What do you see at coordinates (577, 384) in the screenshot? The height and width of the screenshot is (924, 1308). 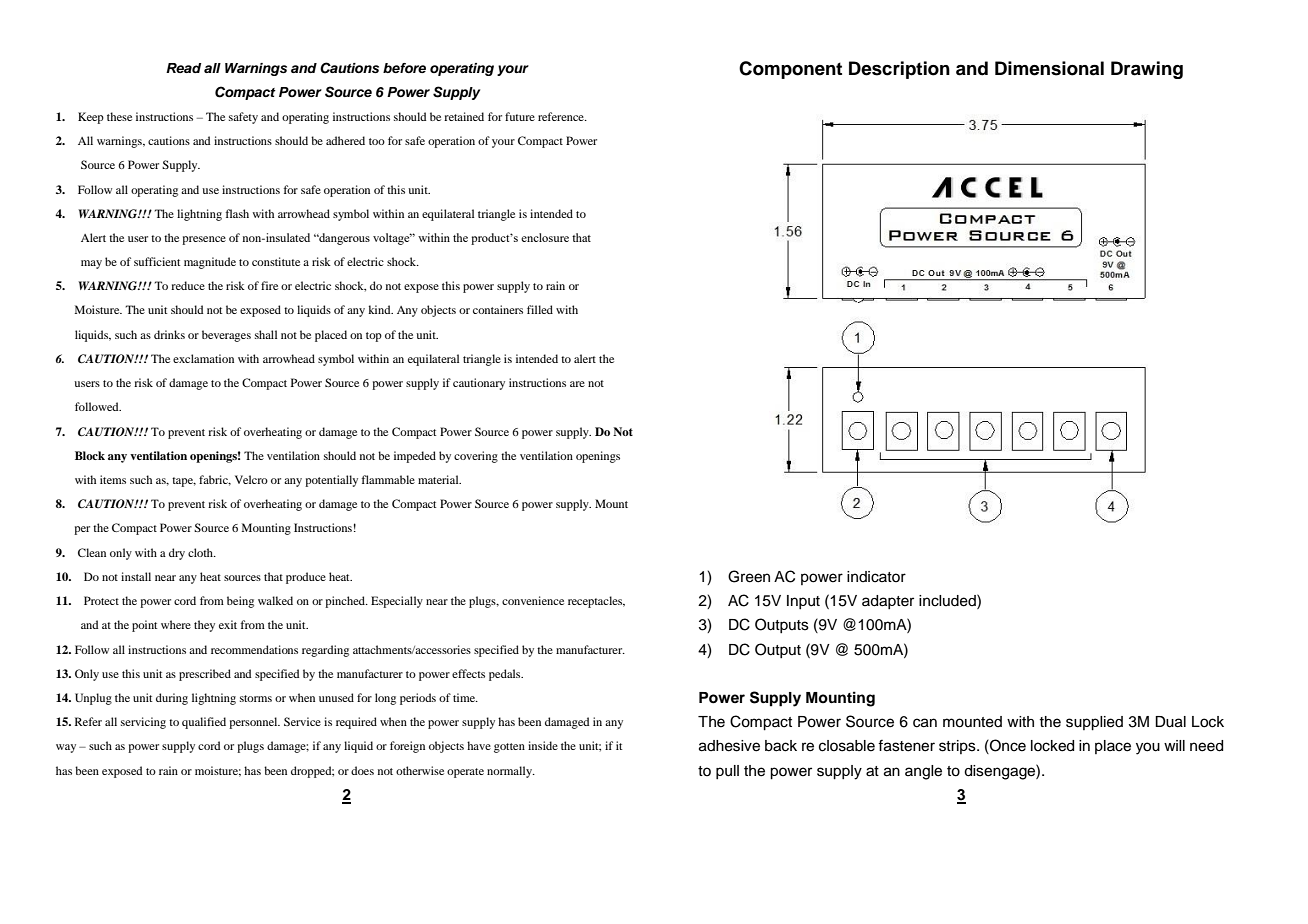 I see `are` at bounding box center [577, 384].
